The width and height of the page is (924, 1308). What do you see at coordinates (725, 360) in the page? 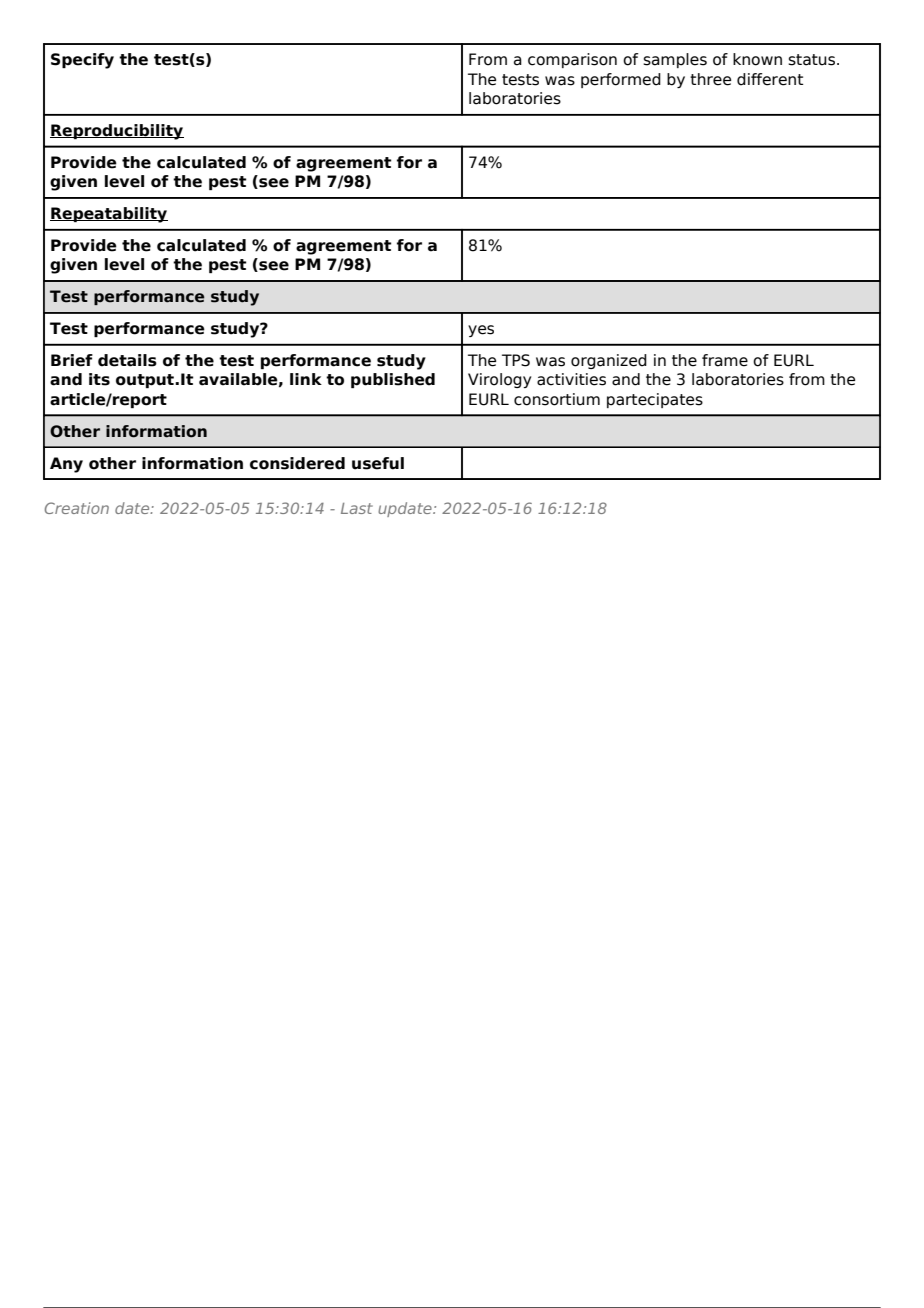
I see `frame` at bounding box center [725, 360].
